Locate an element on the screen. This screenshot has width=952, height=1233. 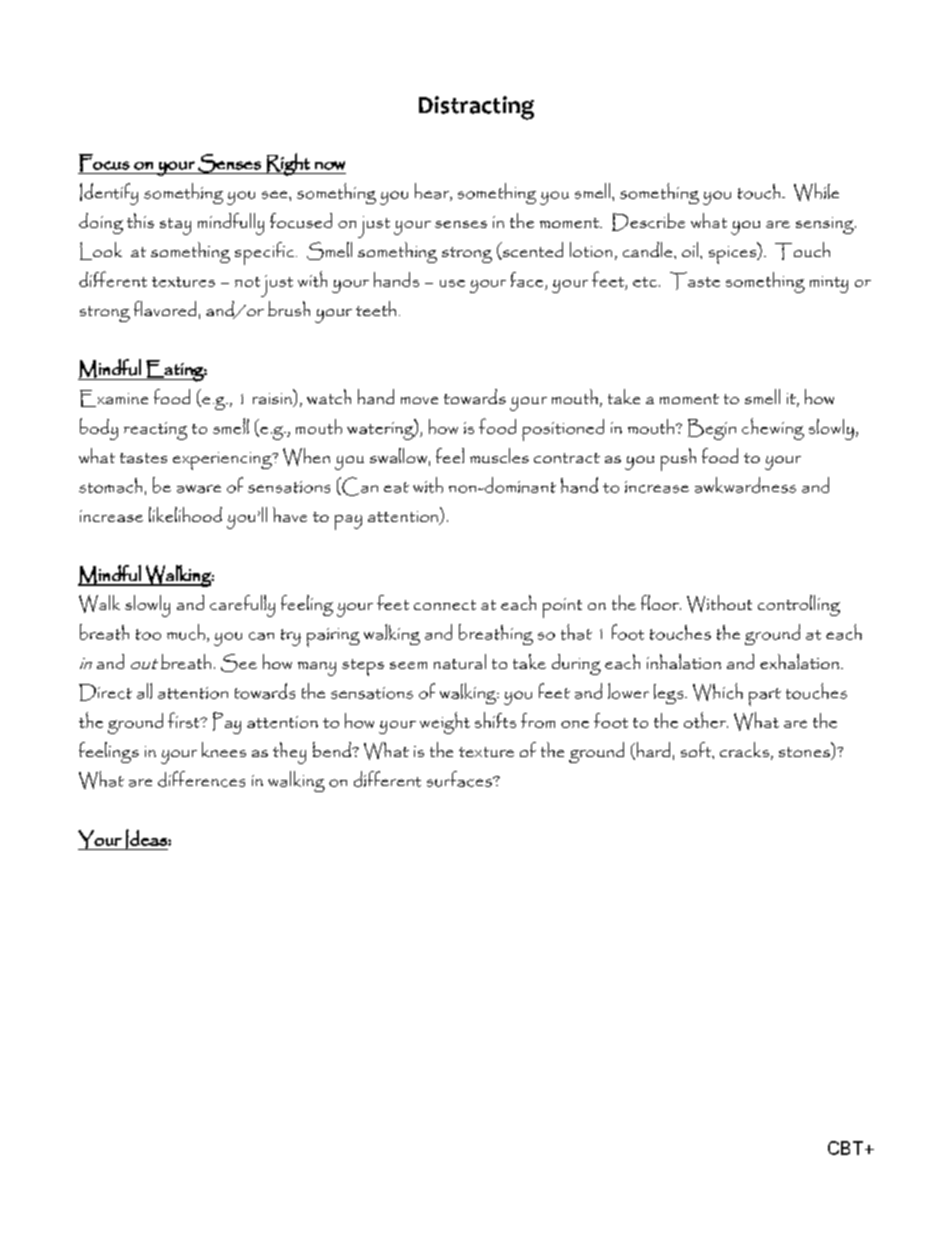
awkwardness is located at coordinates (745, 485).
